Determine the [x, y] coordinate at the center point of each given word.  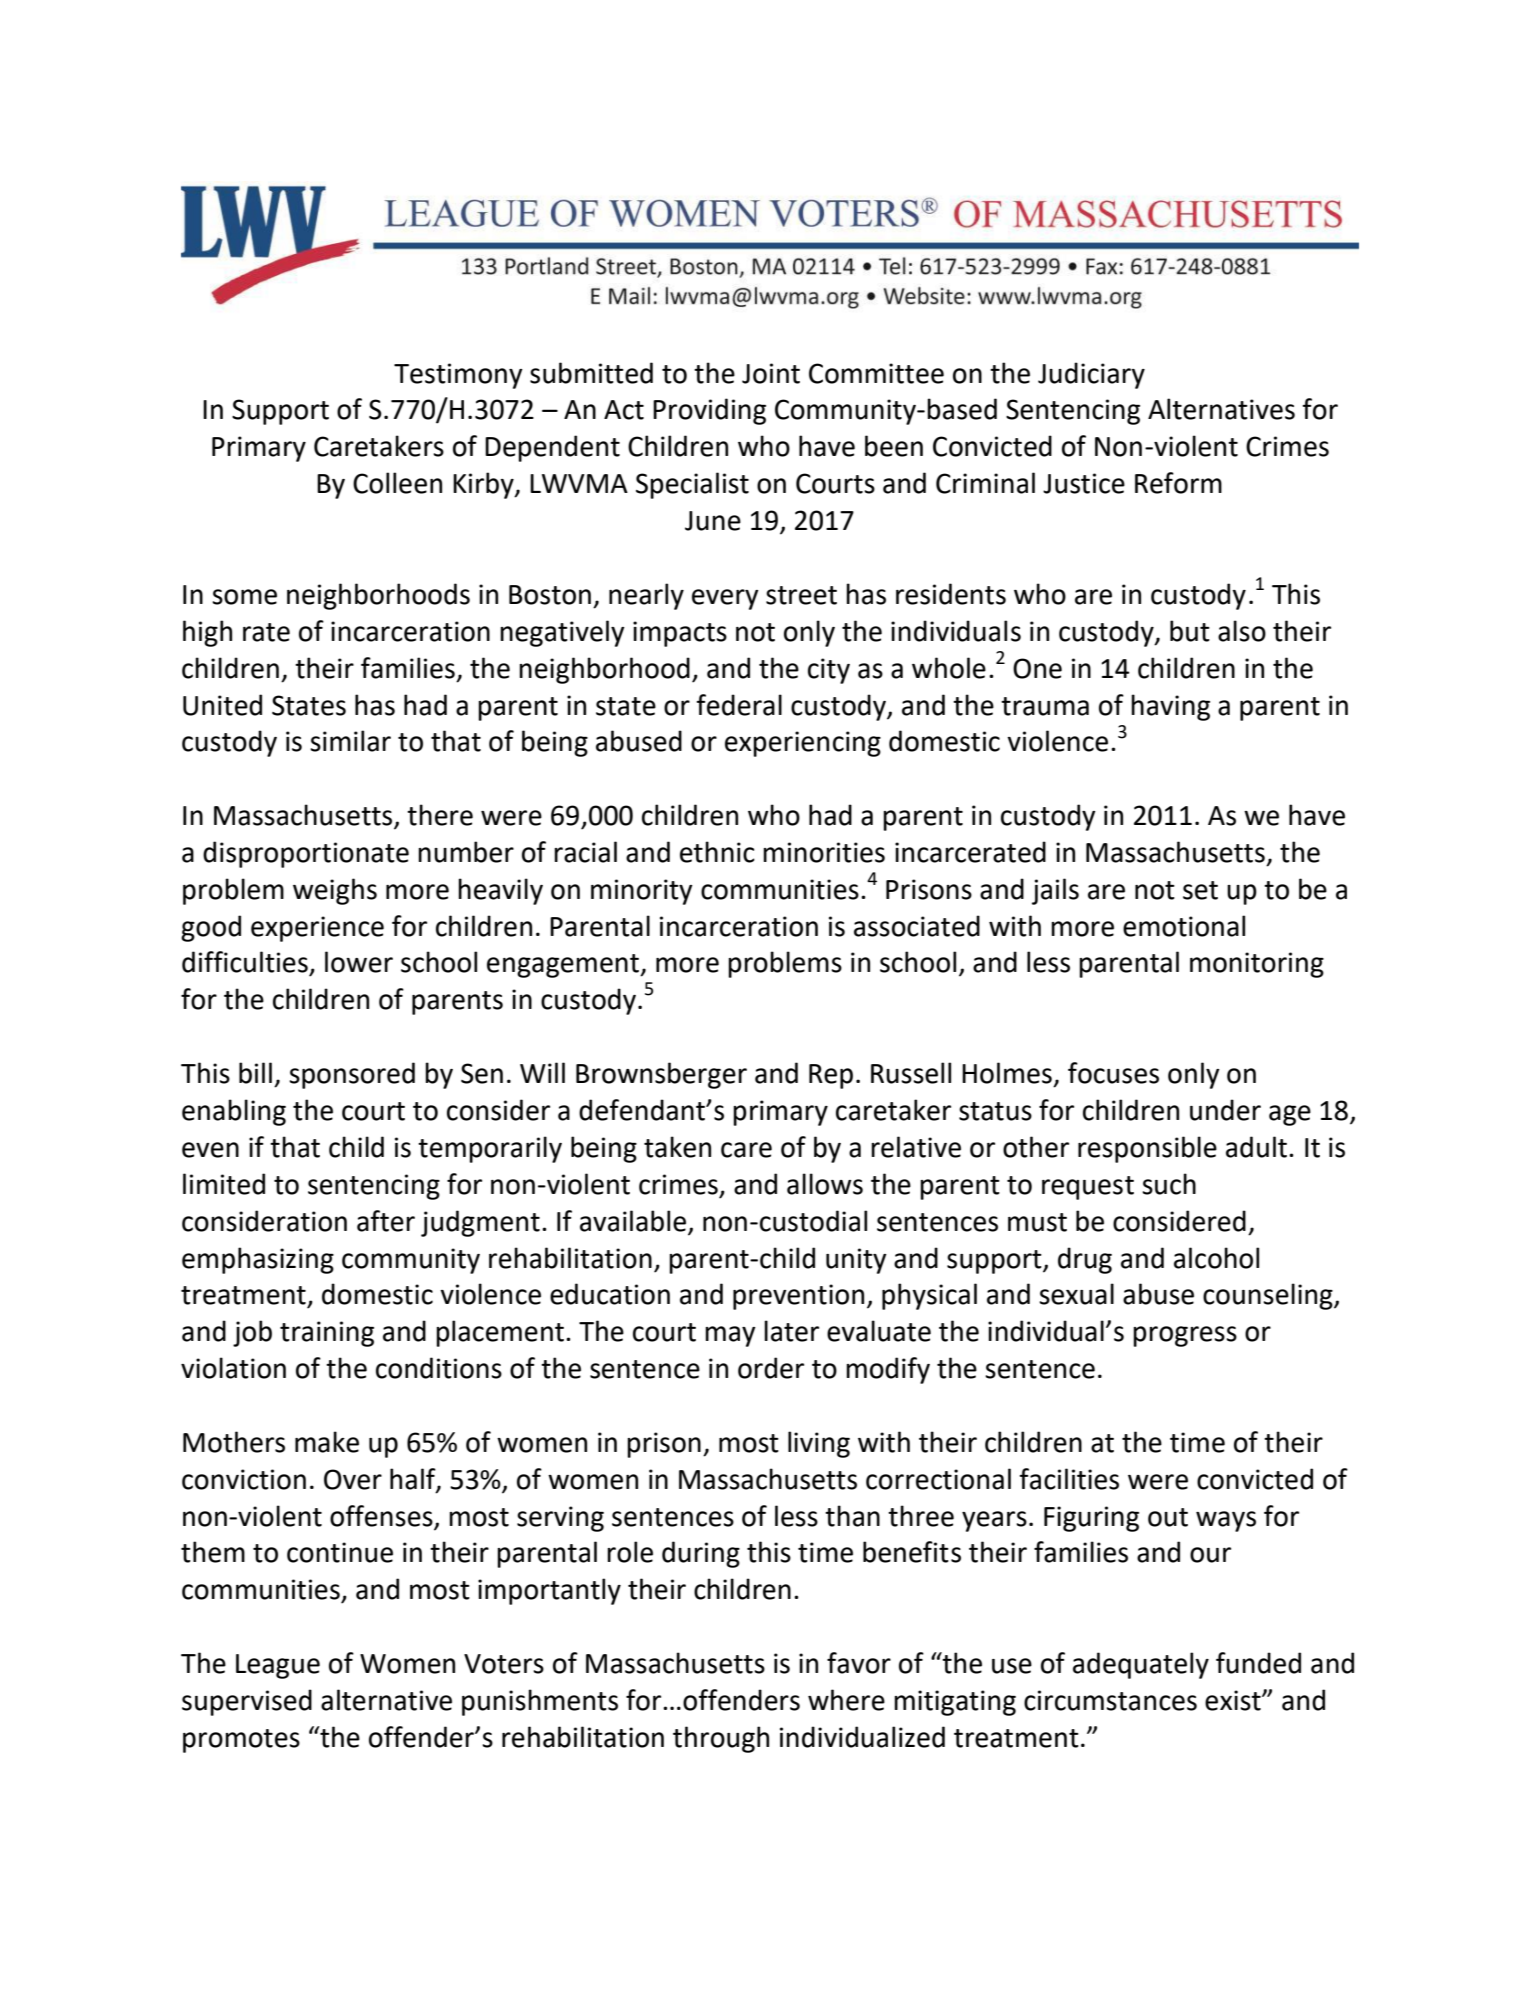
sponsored [352, 1075]
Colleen [397, 483]
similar [350, 741]
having [1170, 707]
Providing [709, 411]
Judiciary [1091, 375]
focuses [1113, 1073]
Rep [831, 1076]
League [278, 1666]
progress [1185, 1336]
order [771, 1368]
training [327, 1334]
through [721, 1739]
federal [739, 705]
